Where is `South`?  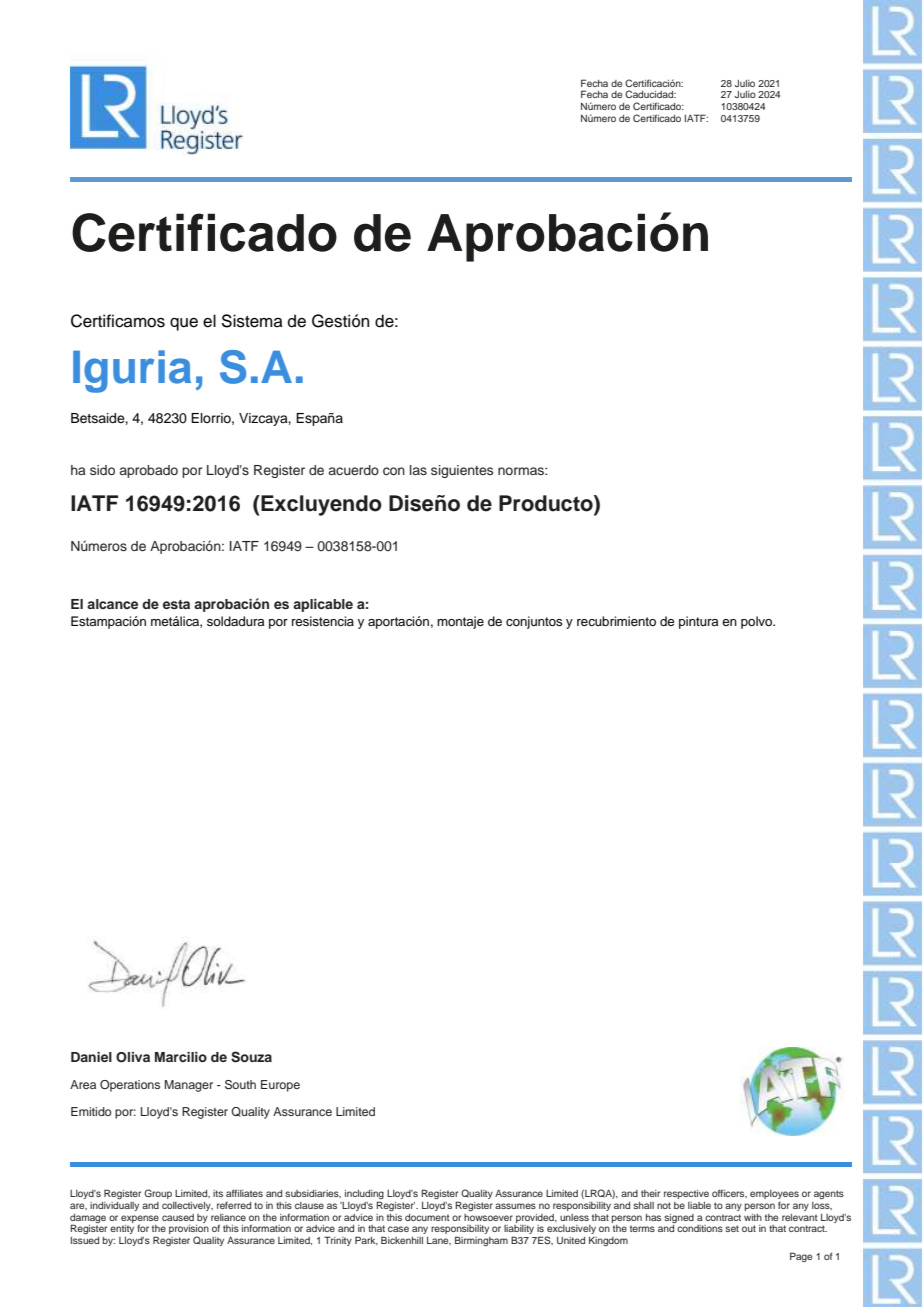
South is located at coordinates (240, 1085).
